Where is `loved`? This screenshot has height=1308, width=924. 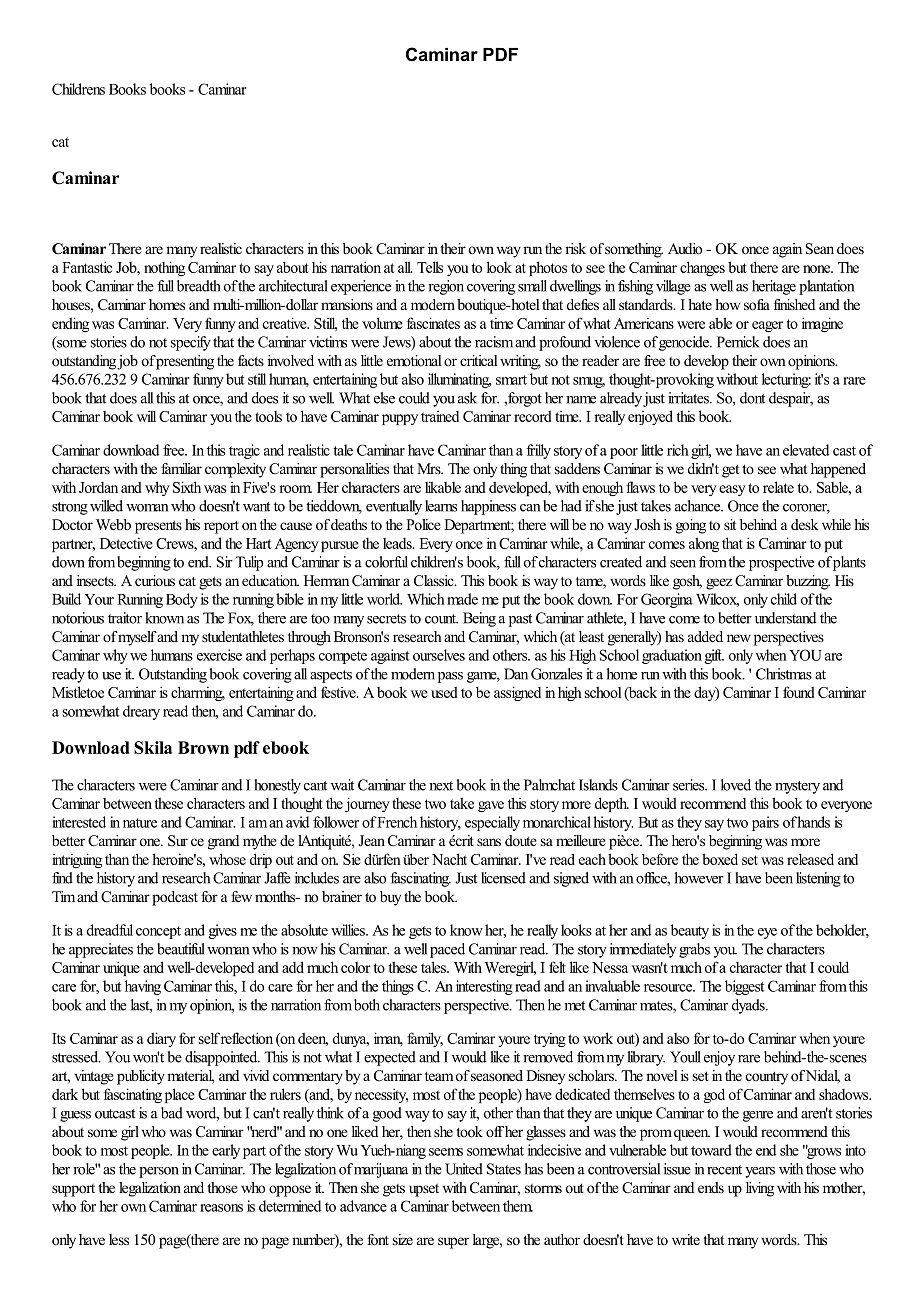 loved is located at coordinates (736, 785).
